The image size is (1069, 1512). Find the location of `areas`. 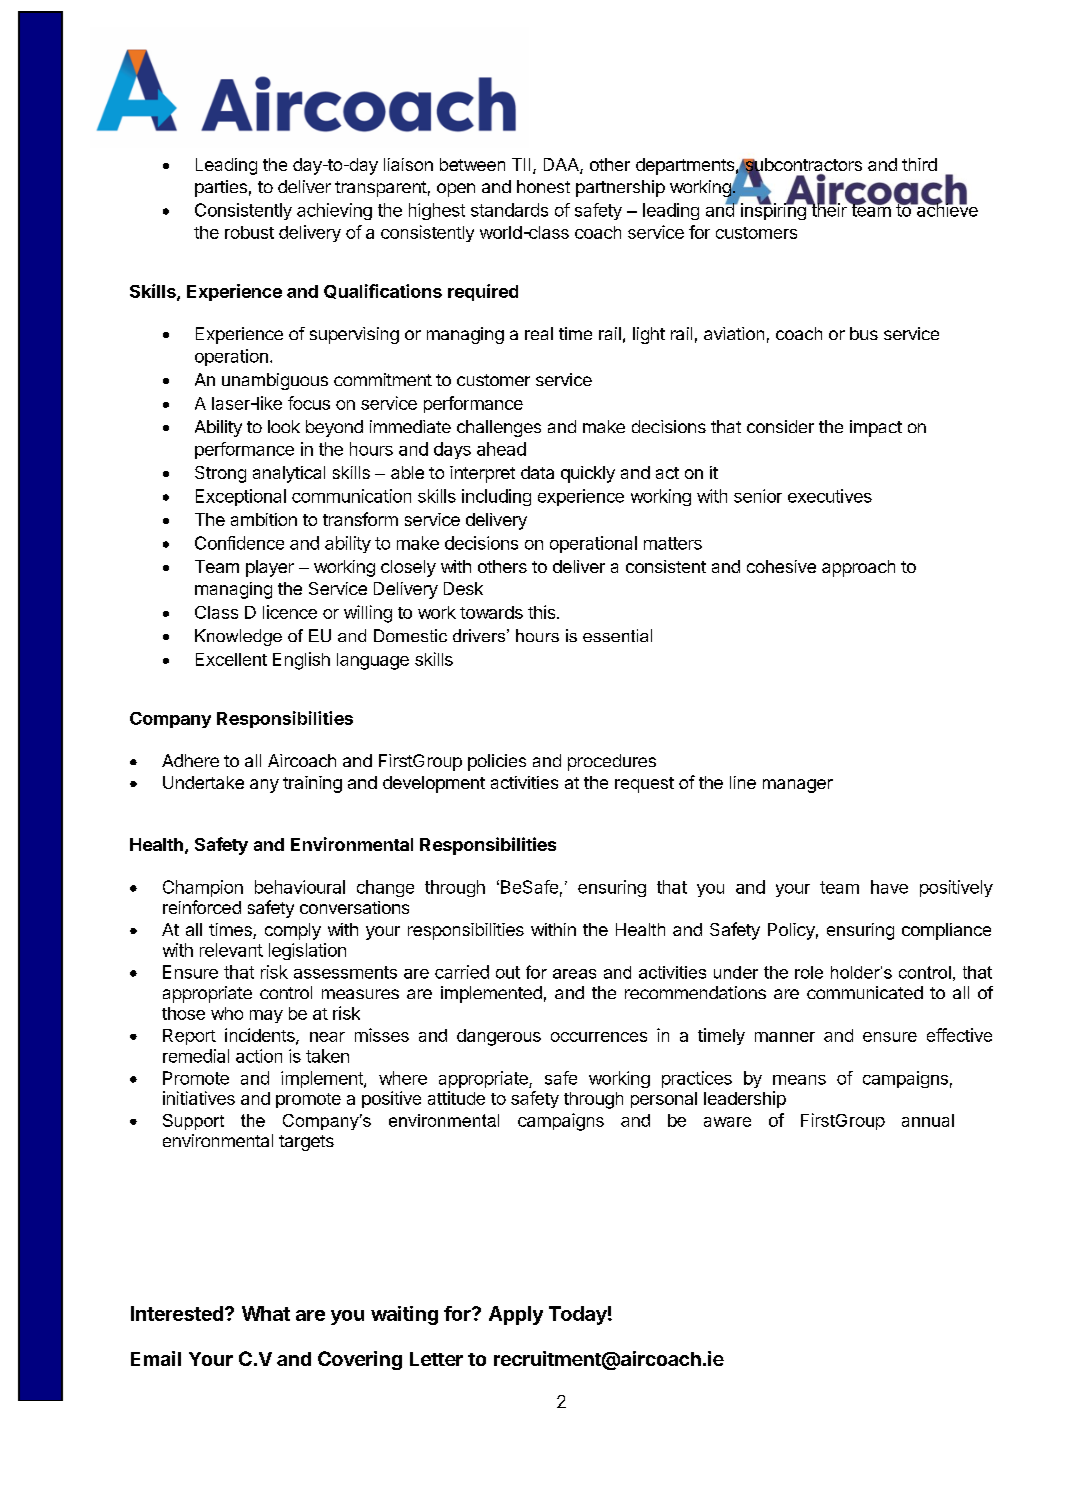

areas is located at coordinates (574, 974).
